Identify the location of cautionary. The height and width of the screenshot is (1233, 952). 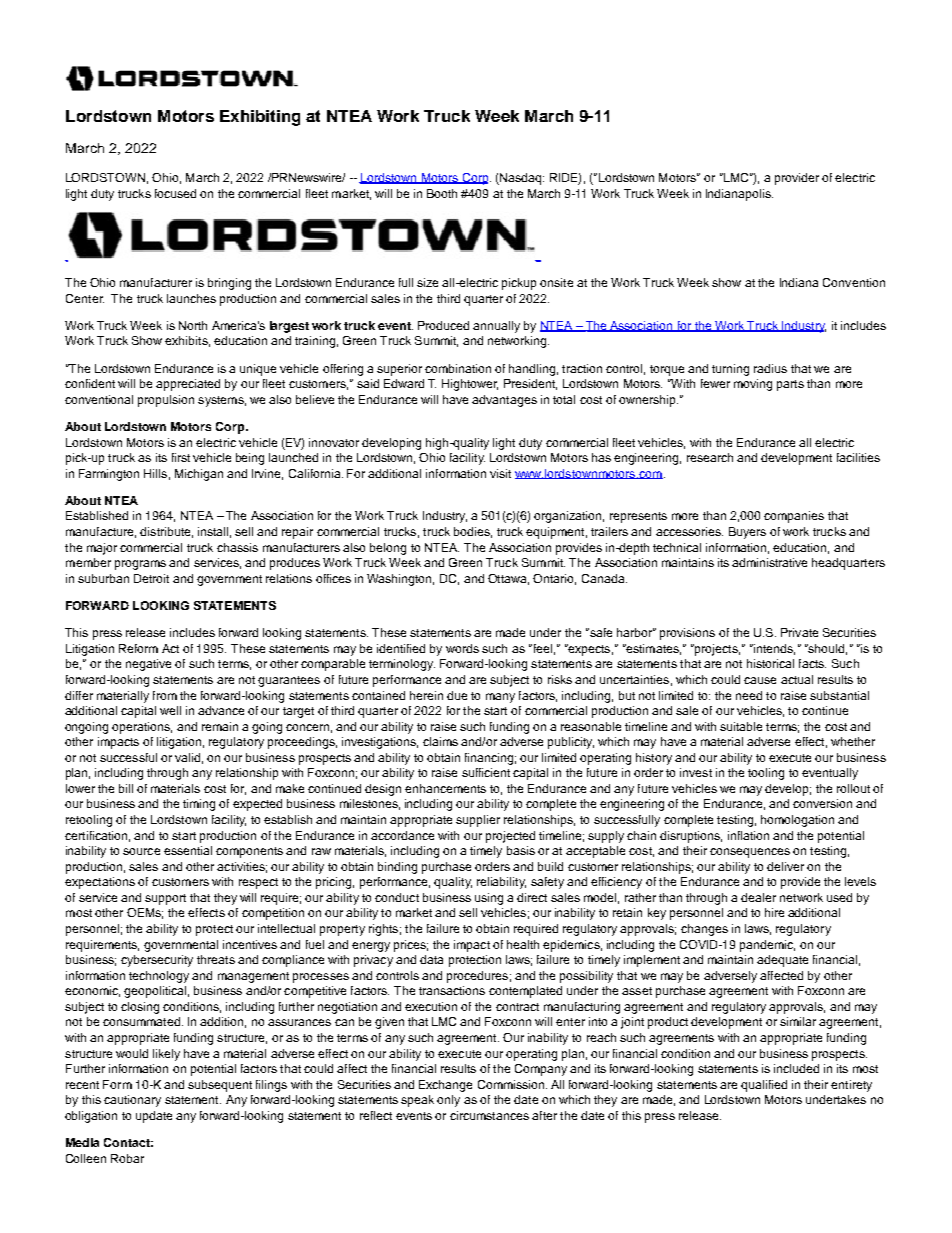
(132, 1101).
